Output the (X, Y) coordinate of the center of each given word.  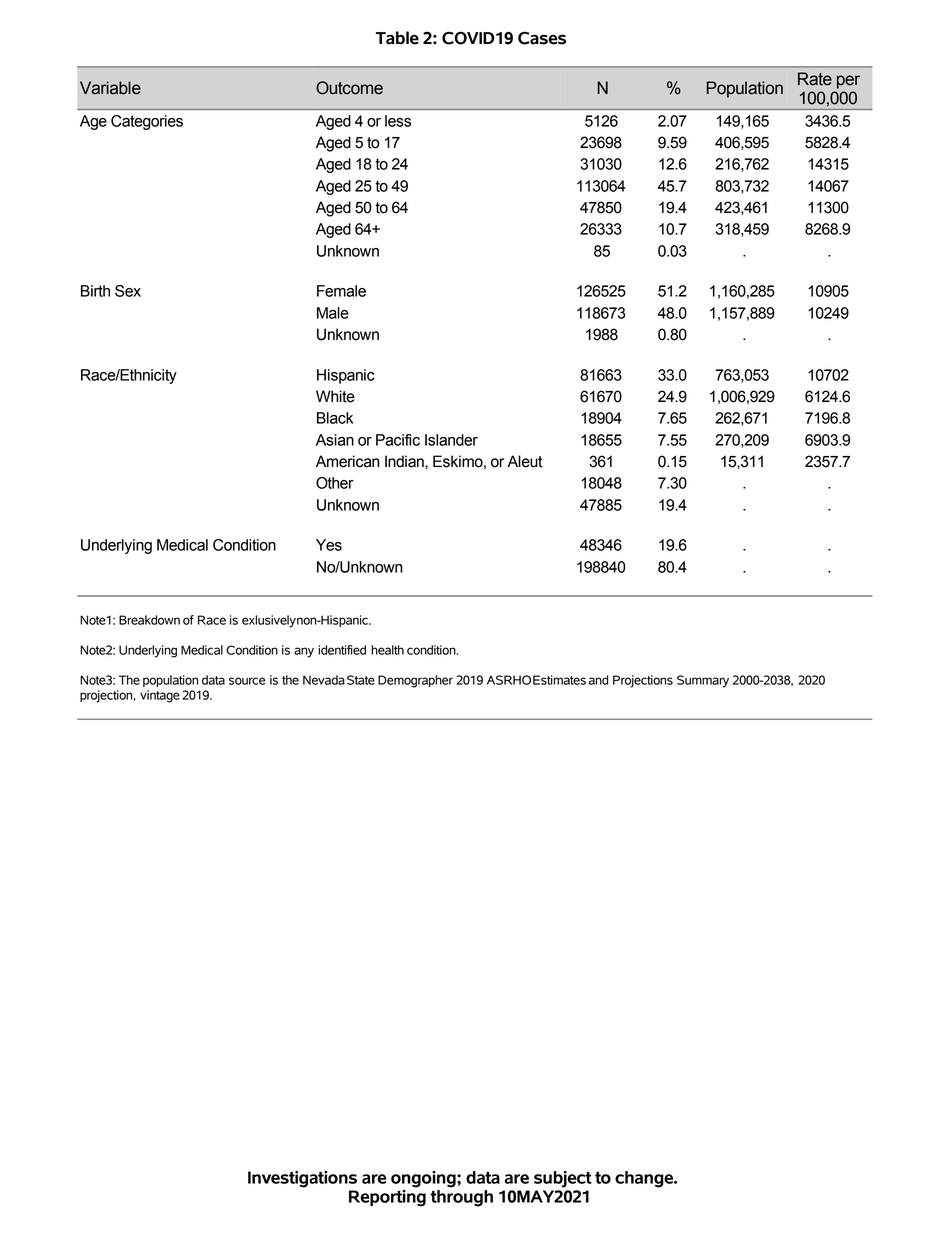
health (387, 650)
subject (563, 1179)
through (461, 1197)
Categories (147, 122)
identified (342, 650)
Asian (335, 440)
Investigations (302, 1179)
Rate (815, 79)
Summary (703, 681)
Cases (542, 38)
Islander (451, 440)
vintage (160, 696)
